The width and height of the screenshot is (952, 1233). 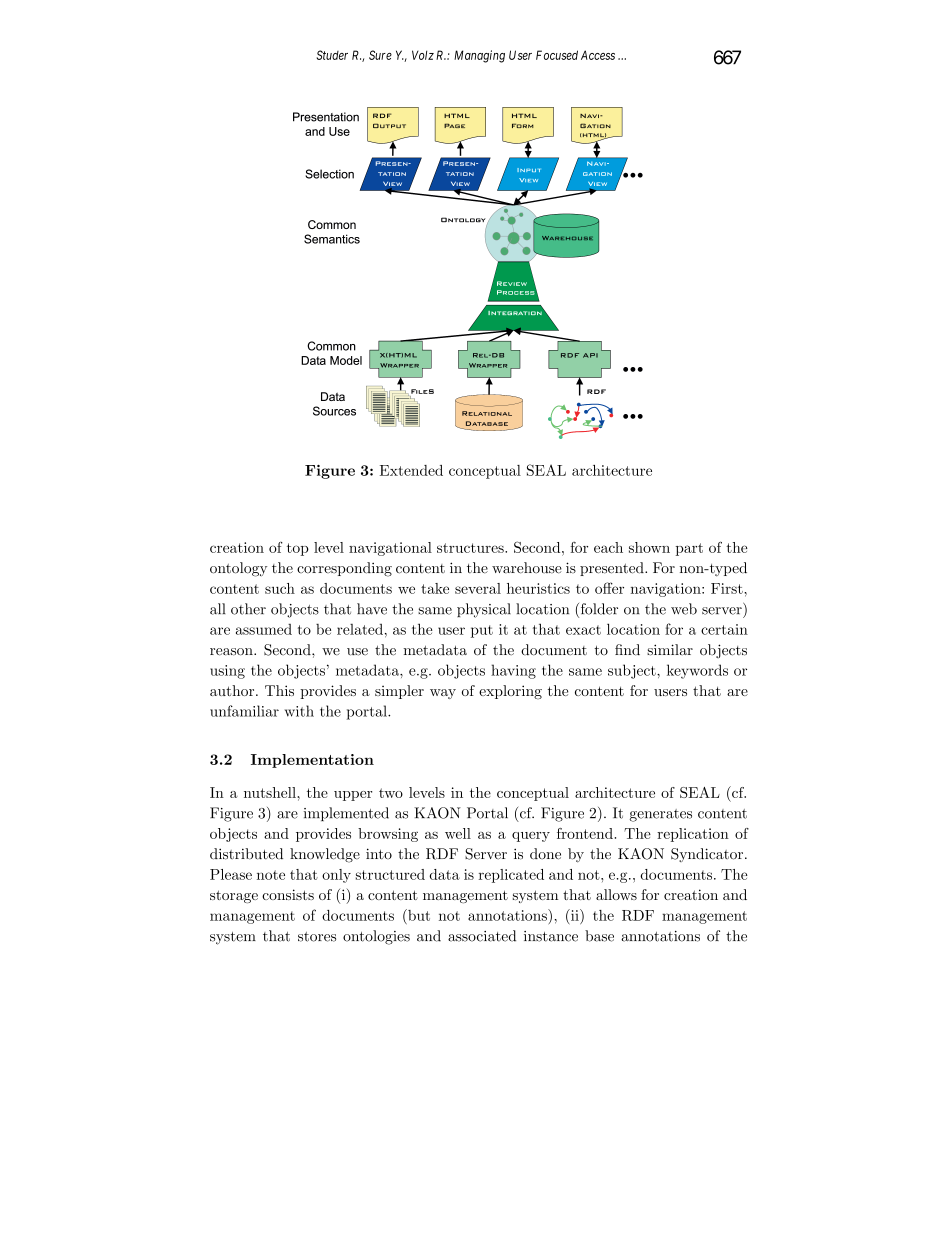 What do you see at coordinates (411, 470) in the screenshot?
I see `Extended` at bounding box center [411, 470].
